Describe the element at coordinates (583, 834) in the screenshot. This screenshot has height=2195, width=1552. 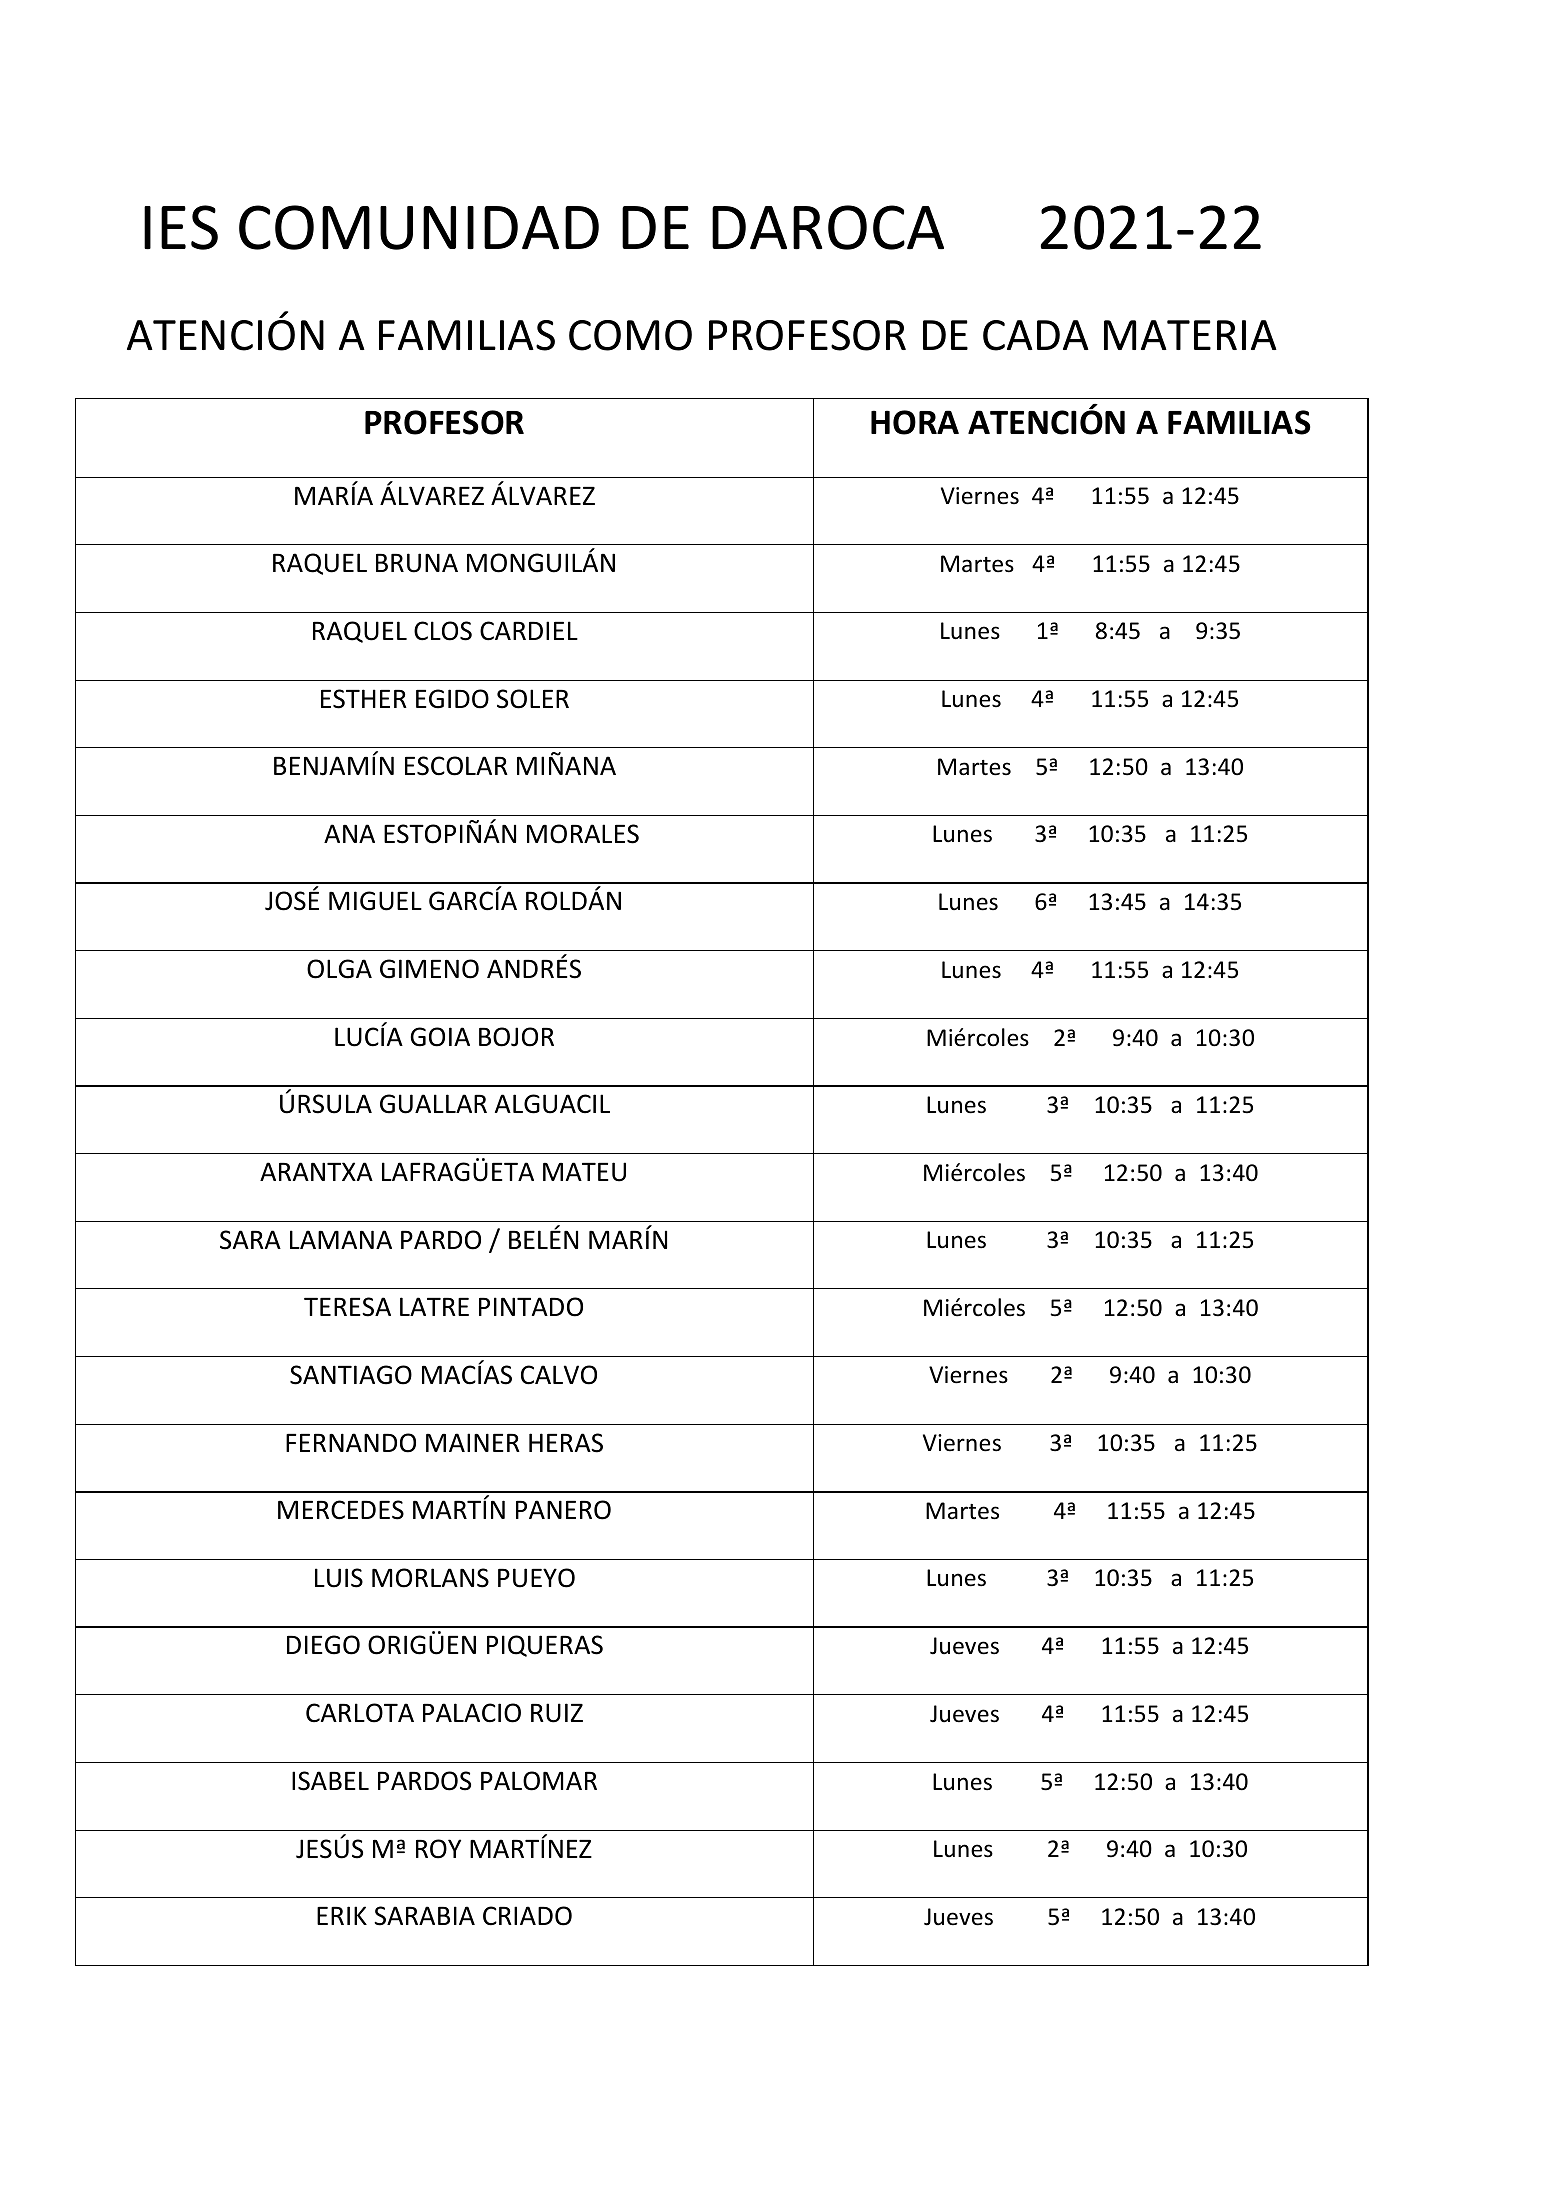
I see `MORALES` at that location.
